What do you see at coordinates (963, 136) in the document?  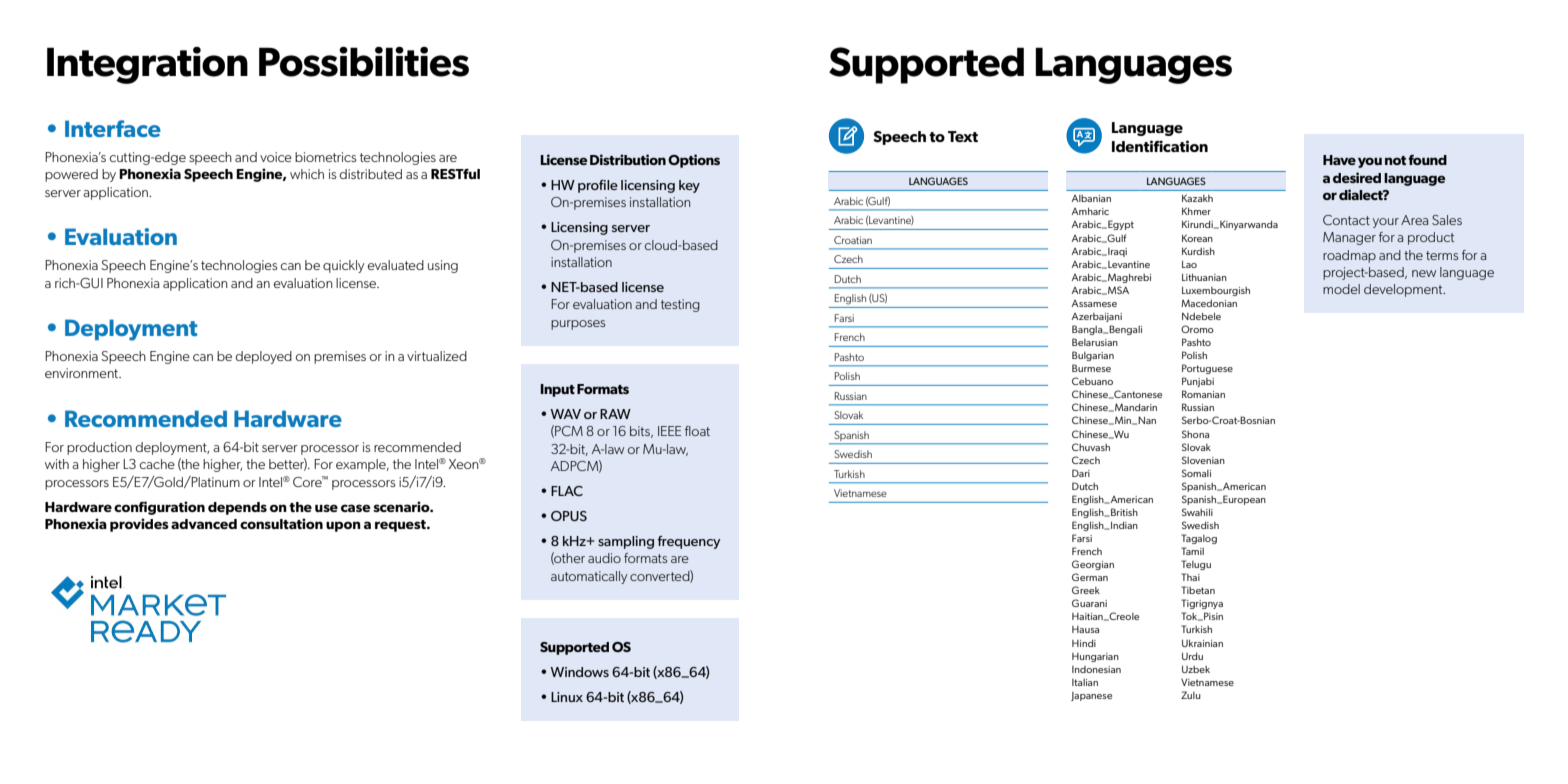 I see `Text` at bounding box center [963, 136].
